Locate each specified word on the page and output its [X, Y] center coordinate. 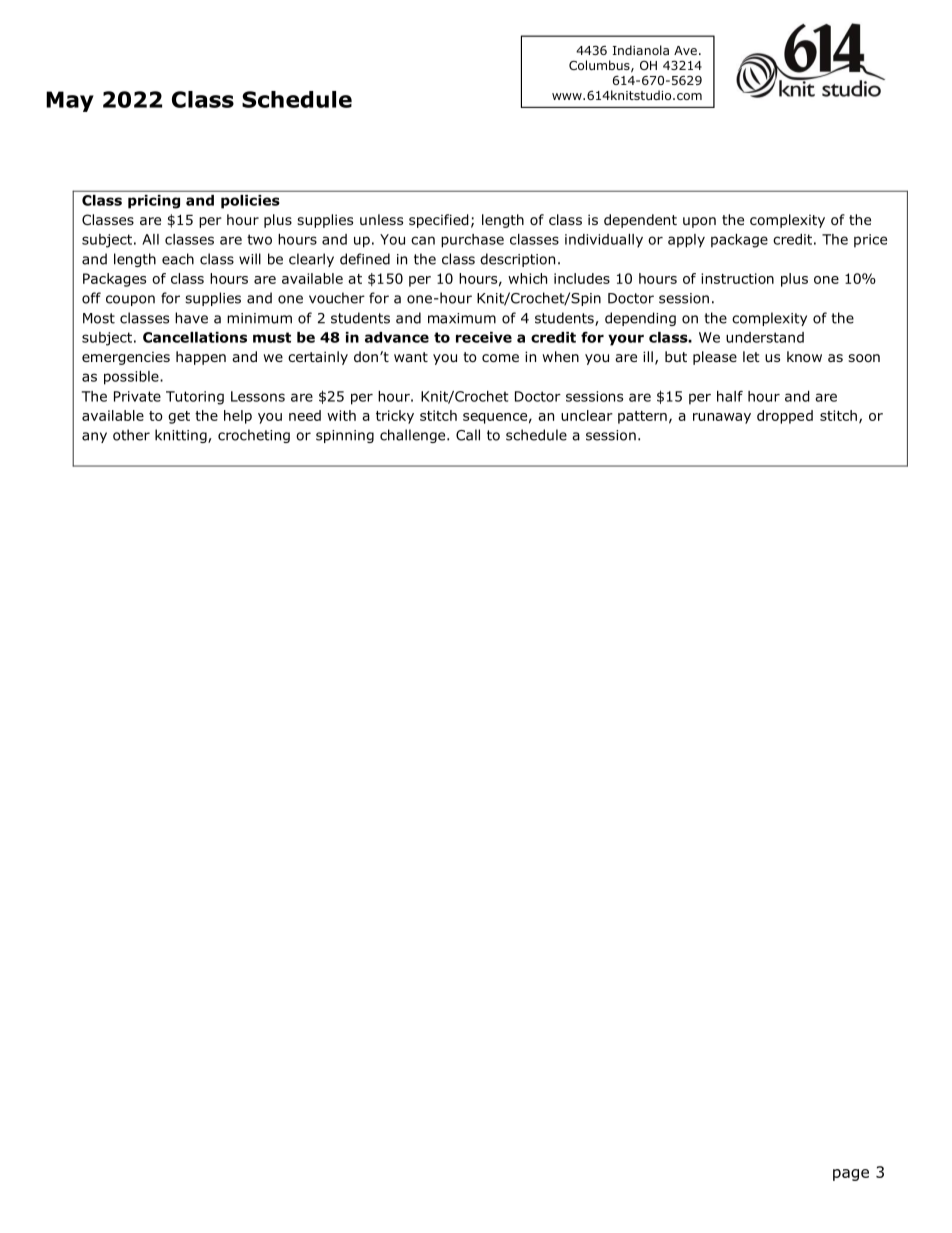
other [131, 435]
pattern [642, 417]
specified [439, 221]
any [94, 437]
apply [686, 241]
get [179, 417]
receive [484, 337]
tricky [395, 417]
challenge [414, 436]
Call [468, 435]
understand [765, 337]
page [851, 1175]
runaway [722, 418]
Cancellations [195, 337]
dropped [785, 417]
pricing [154, 202]
